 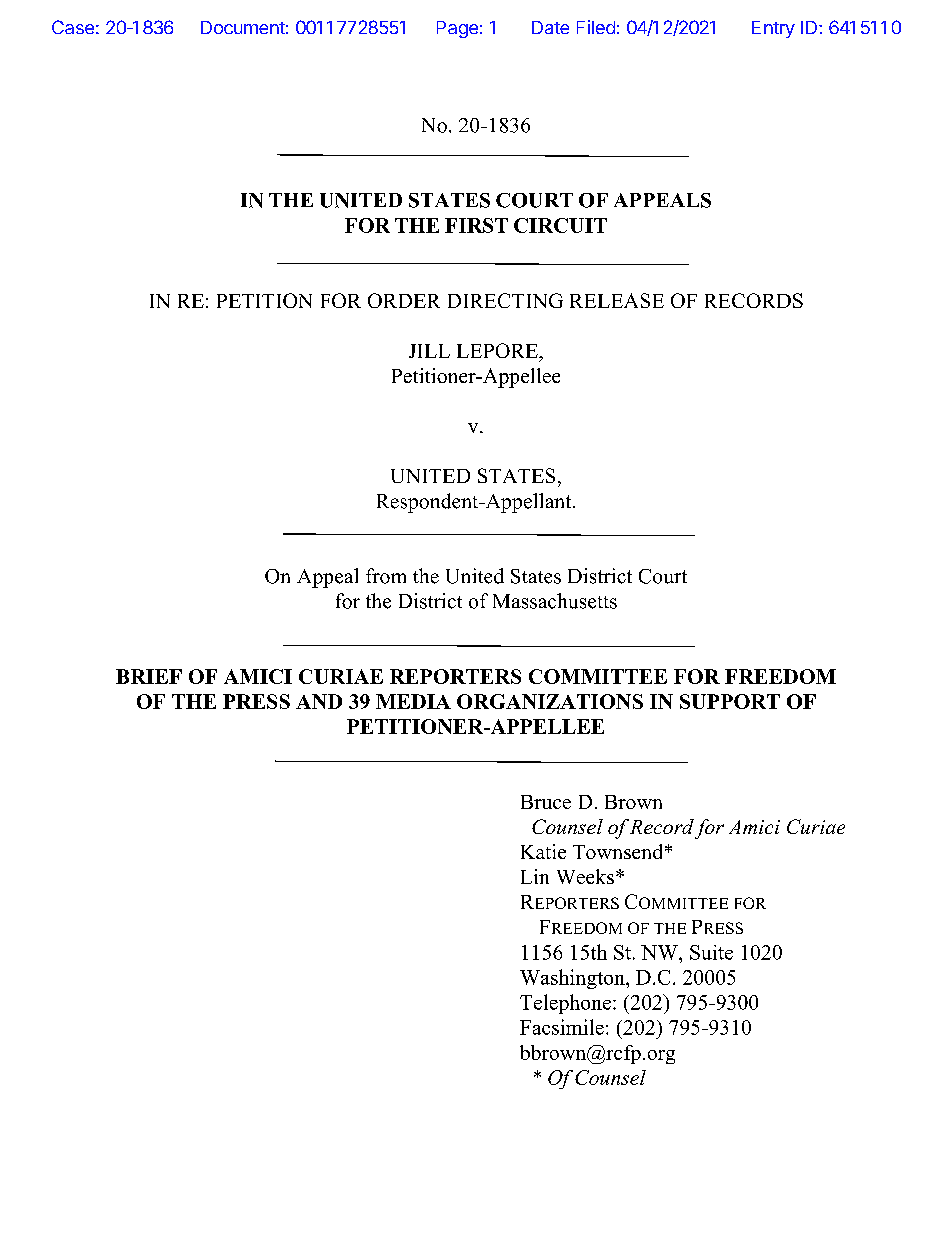 What do you see at coordinates (565, 1004) in the screenshot?
I see `Telephone` at bounding box center [565, 1004].
